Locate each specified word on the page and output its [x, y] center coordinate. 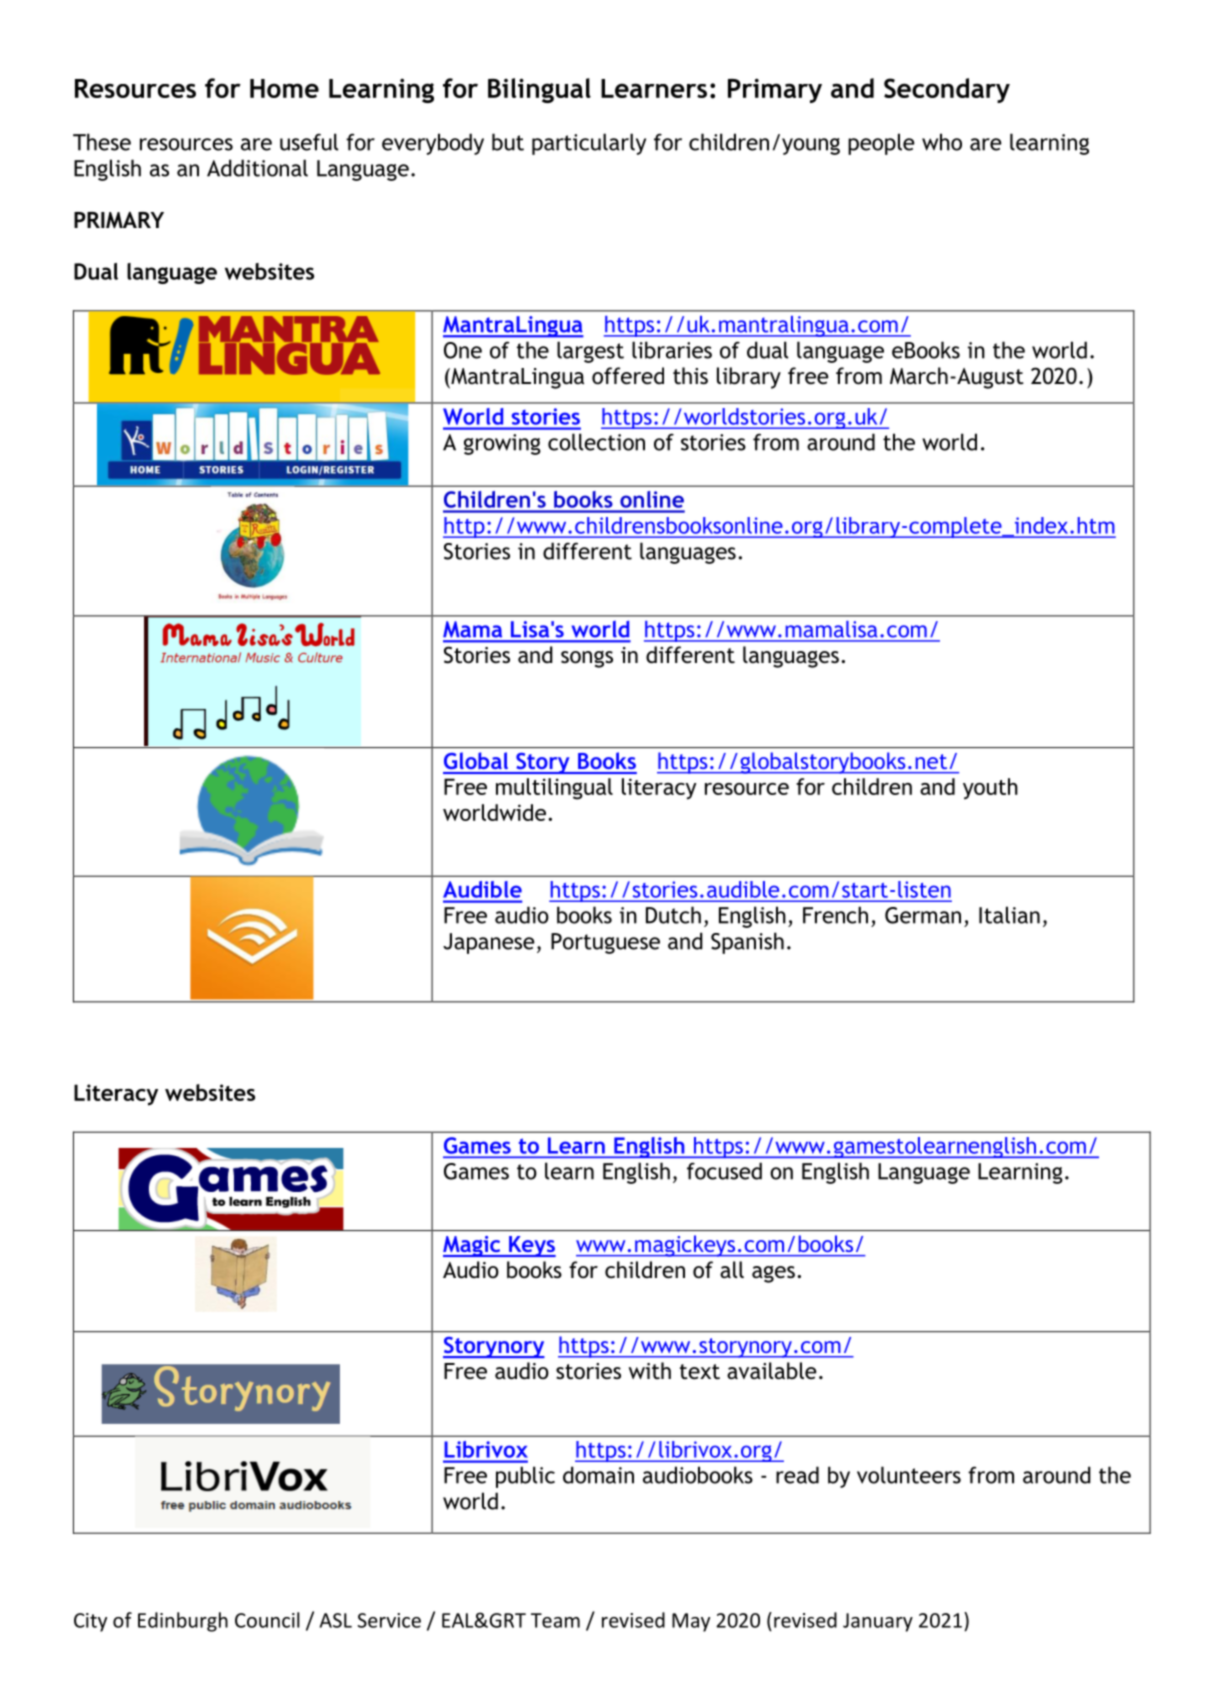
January [878, 1622]
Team [555, 1620]
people [881, 144]
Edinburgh [183, 1622]
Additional [257, 168]
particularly [589, 144]
